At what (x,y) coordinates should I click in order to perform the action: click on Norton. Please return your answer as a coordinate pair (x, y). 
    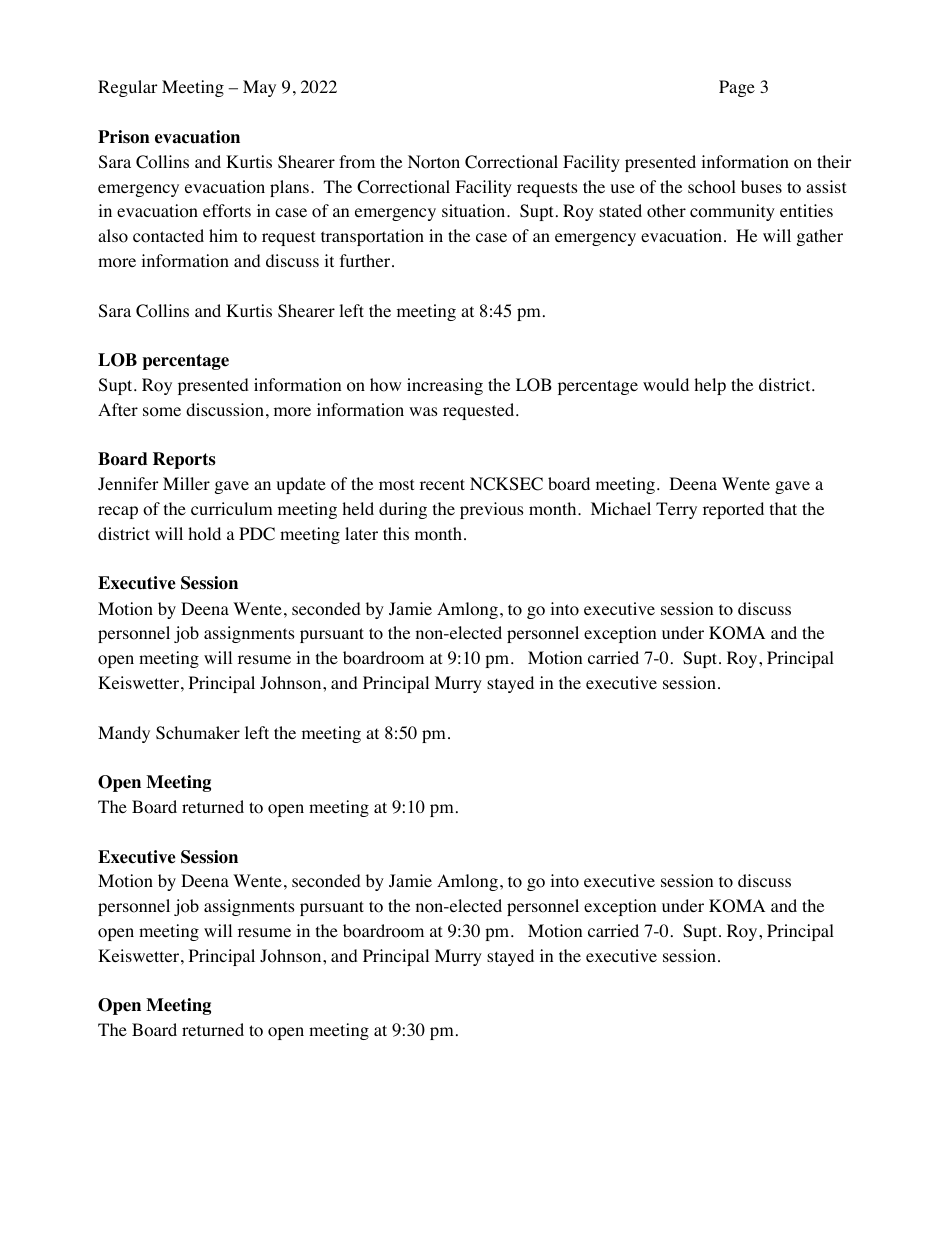
    Looking at the image, I should click on (434, 162).
